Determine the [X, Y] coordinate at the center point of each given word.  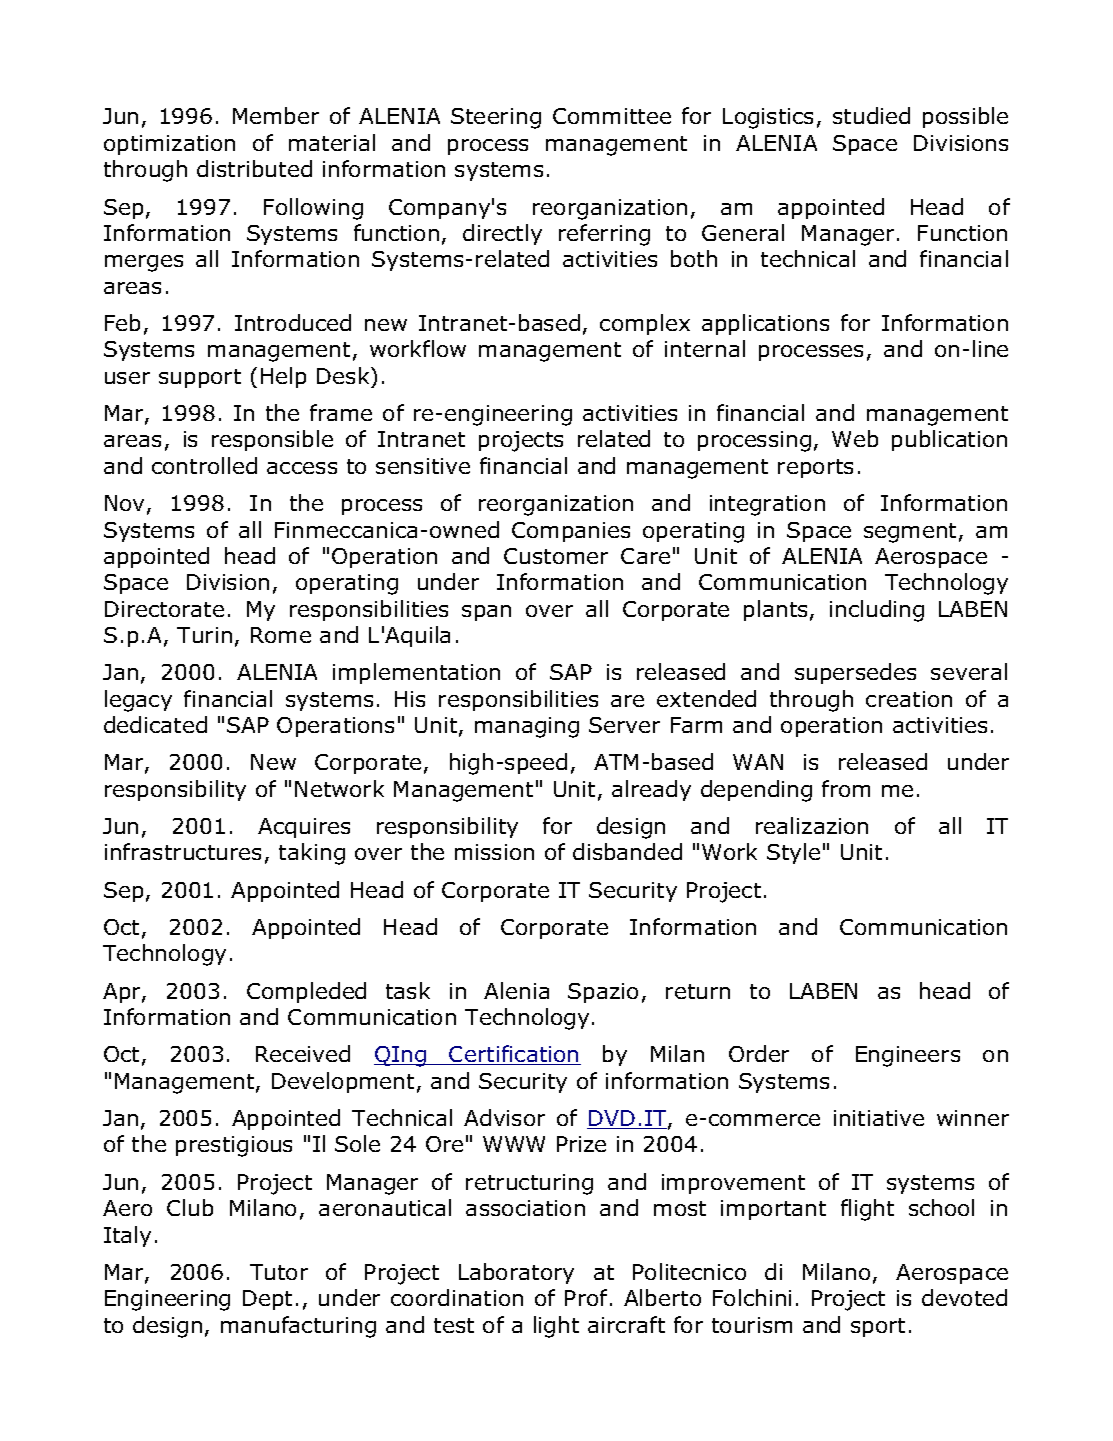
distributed [254, 168]
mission [494, 852]
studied [871, 115]
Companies [571, 532]
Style [793, 853]
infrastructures [183, 851]
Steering [496, 118]
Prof [586, 1297]
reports [815, 468]
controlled [204, 465]
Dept [267, 1300]
